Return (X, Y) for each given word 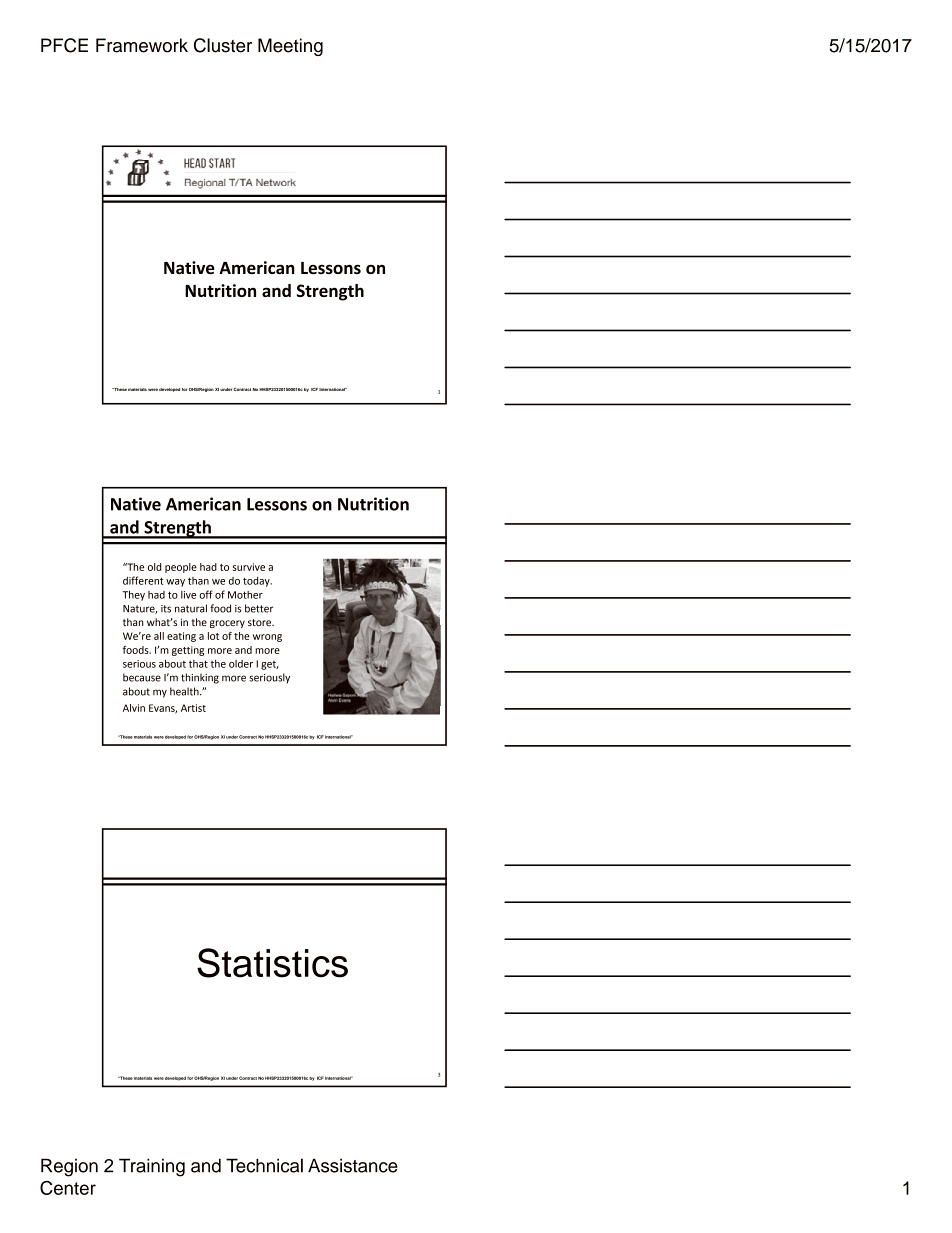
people (181, 568)
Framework (142, 45)
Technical (264, 1165)
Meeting (290, 47)
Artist (193, 708)
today (257, 582)
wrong (267, 638)
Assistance (353, 1165)
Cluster (223, 45)
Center (68, 1188)
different (143, 580)
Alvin (134, 708)
